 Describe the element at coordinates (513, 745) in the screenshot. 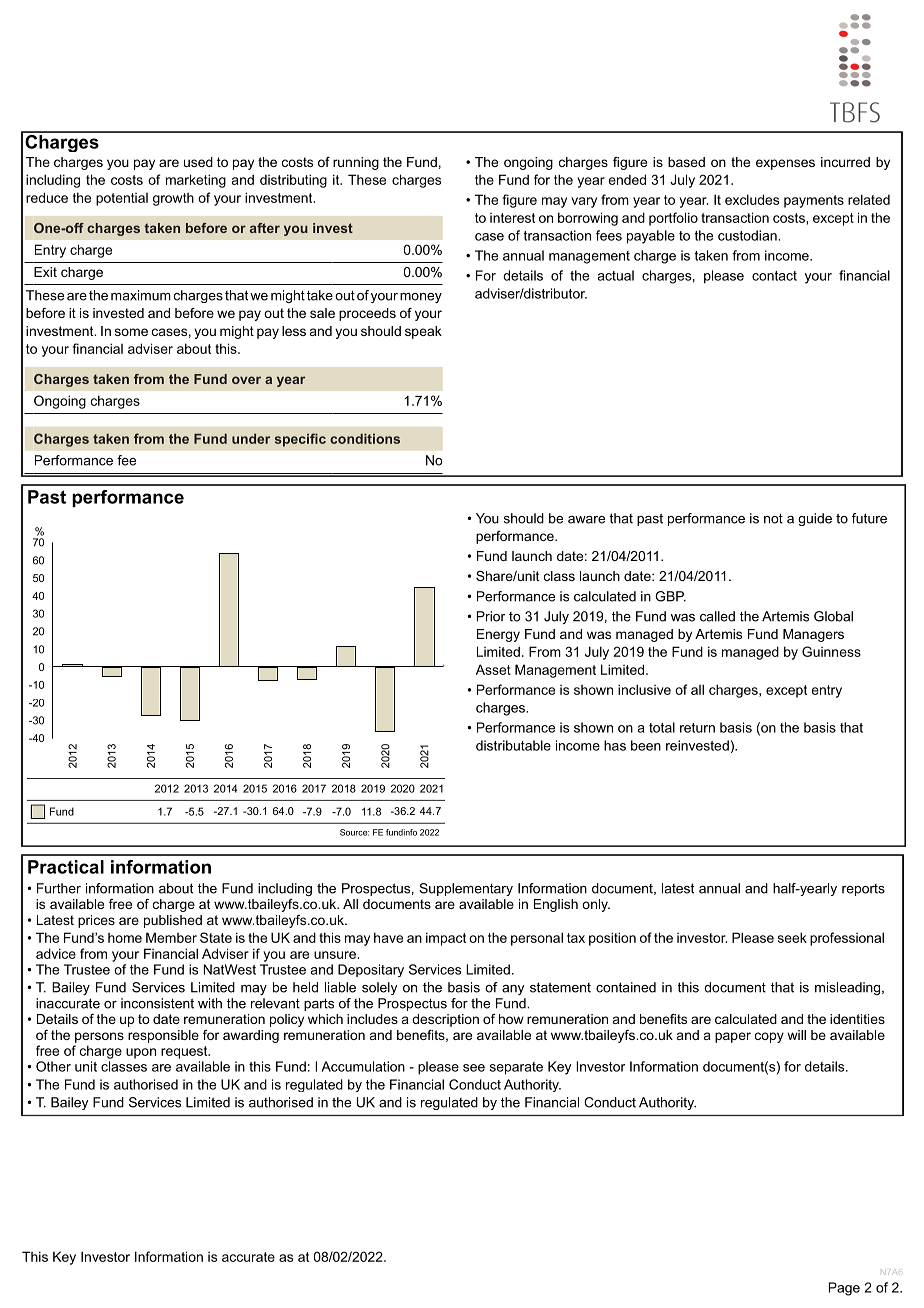

I see `distributable` at that location.
